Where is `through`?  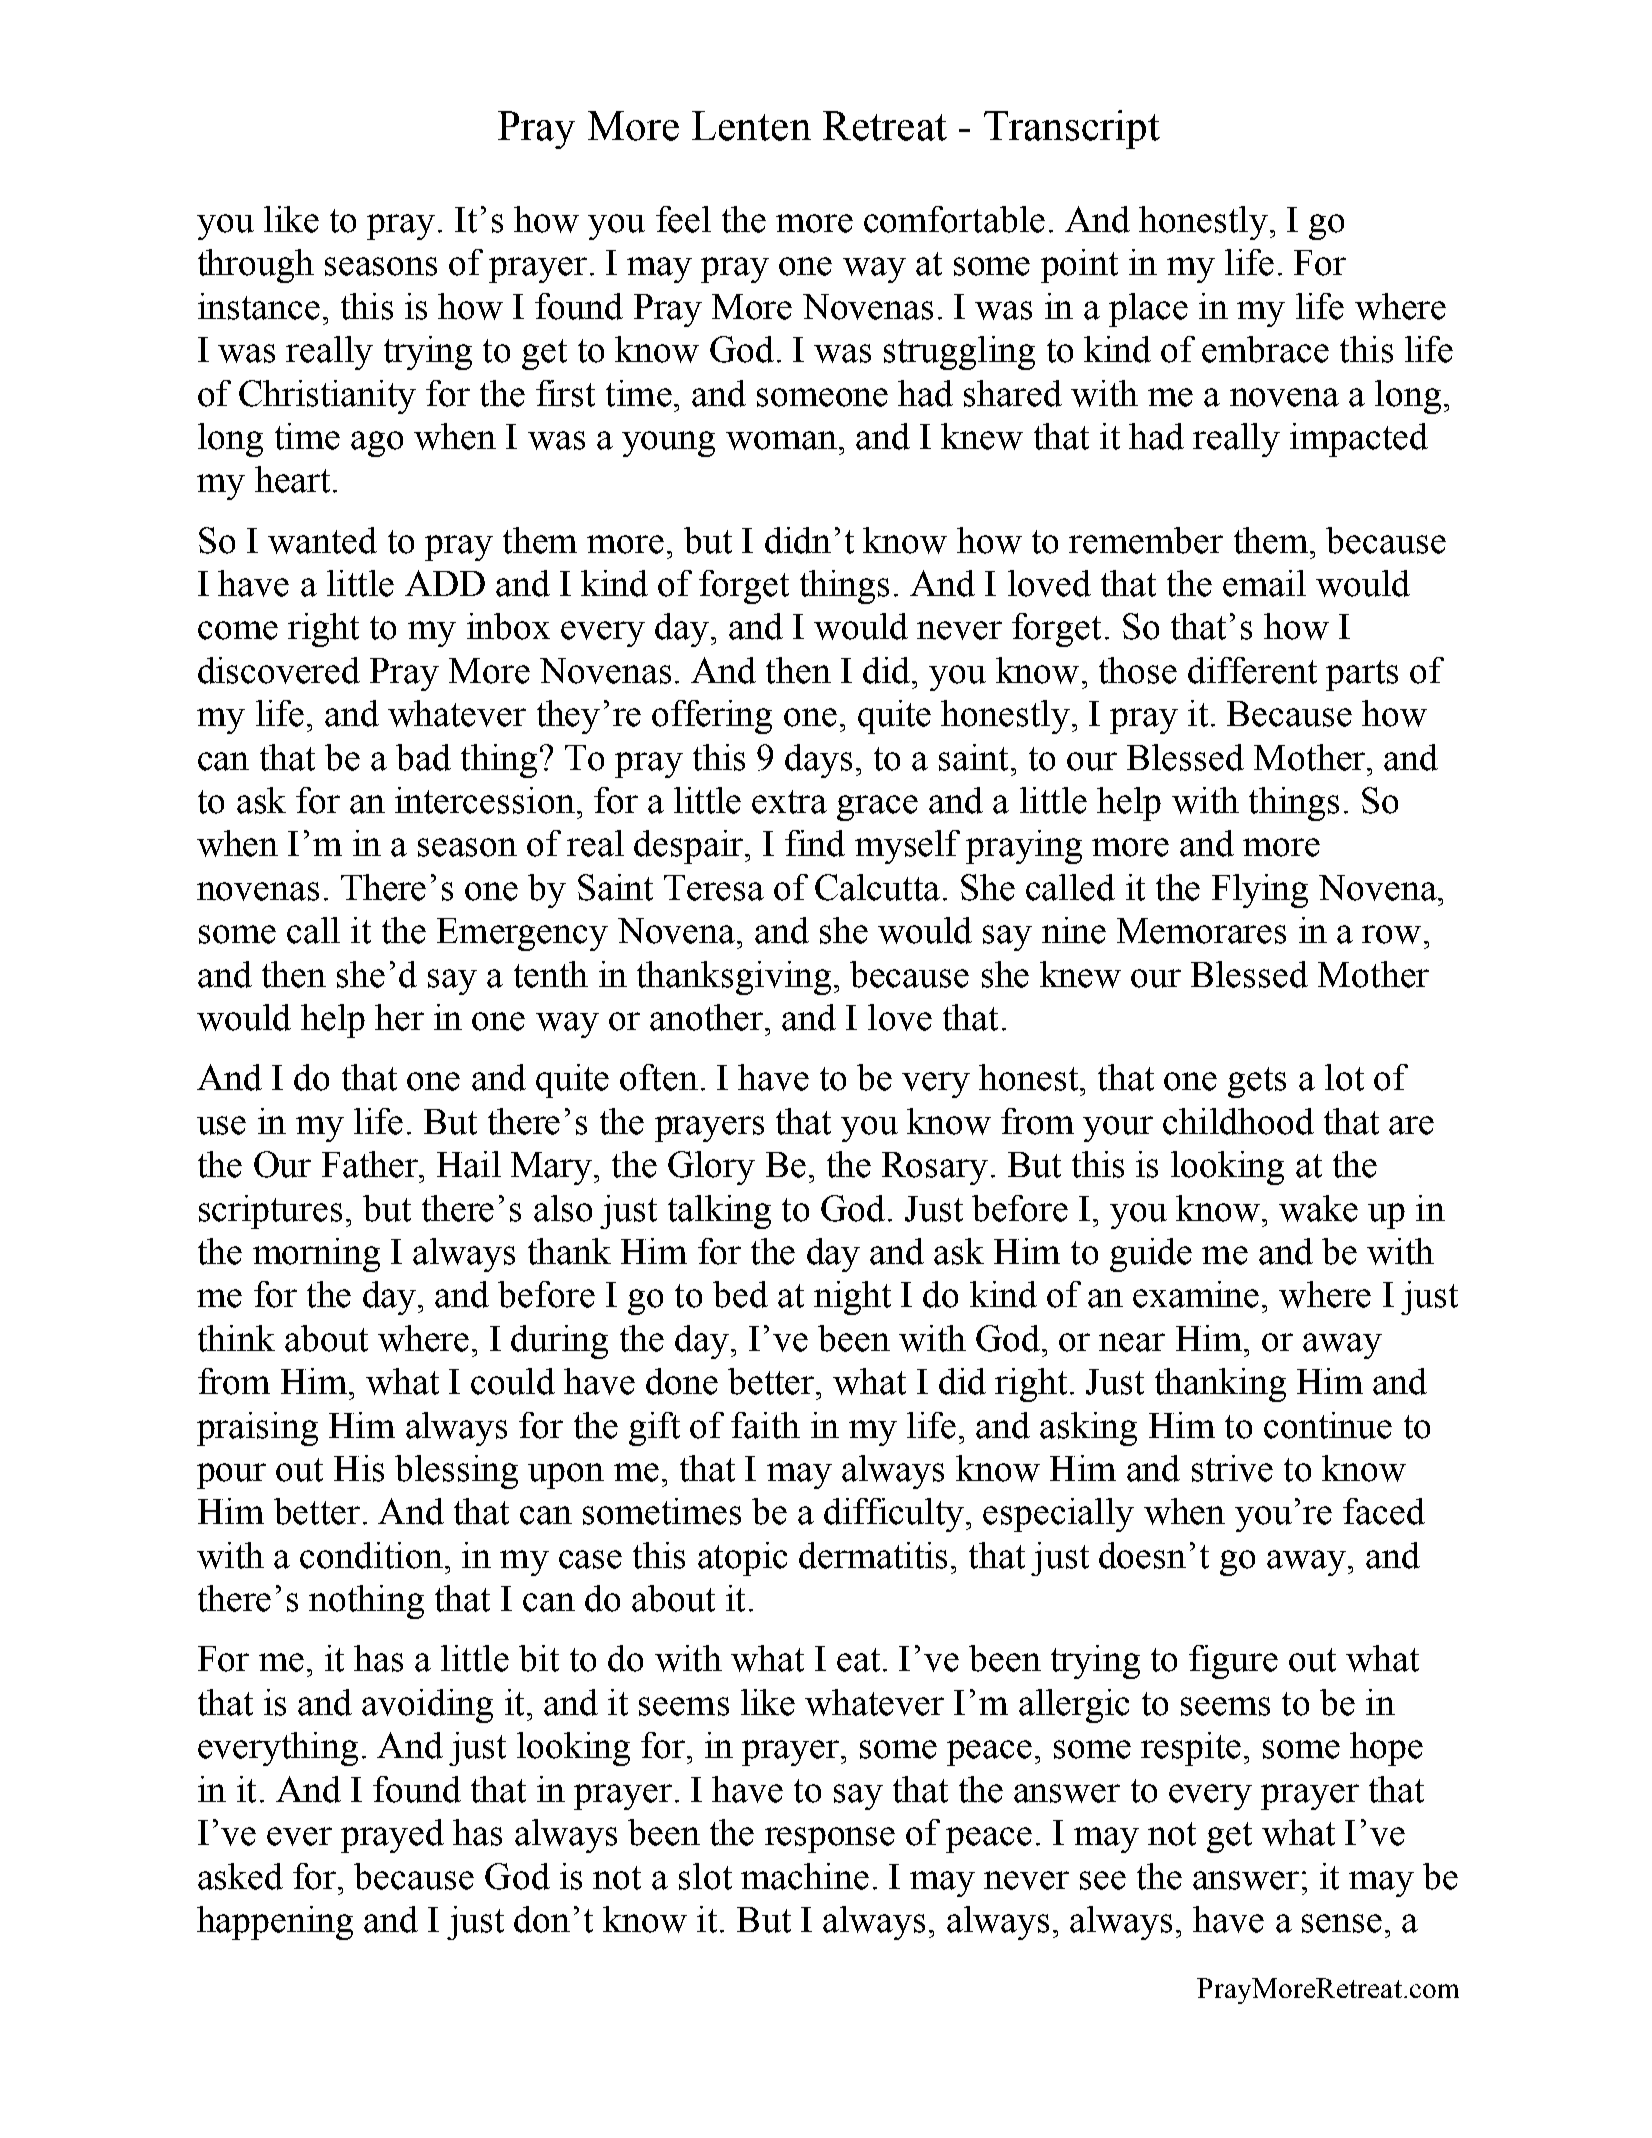 through is located at coordinates (256, 266).
